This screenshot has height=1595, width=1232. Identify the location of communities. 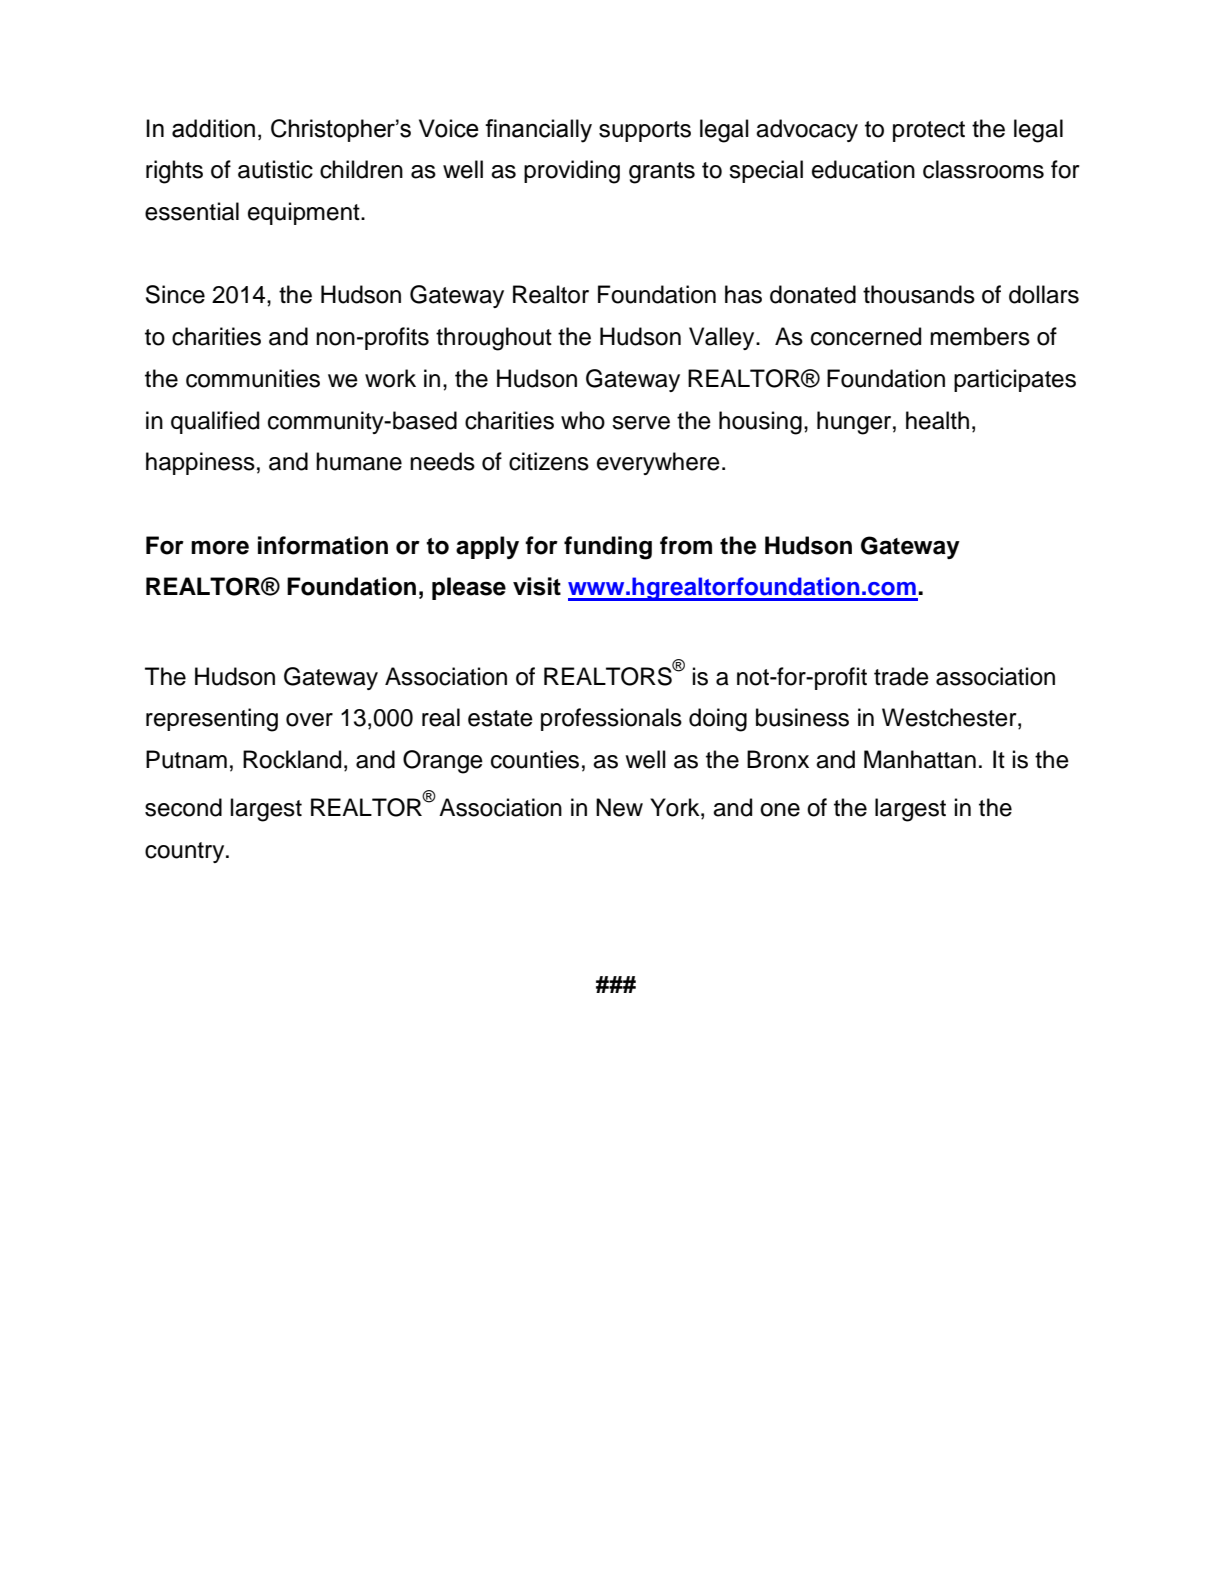
(253, 378).
